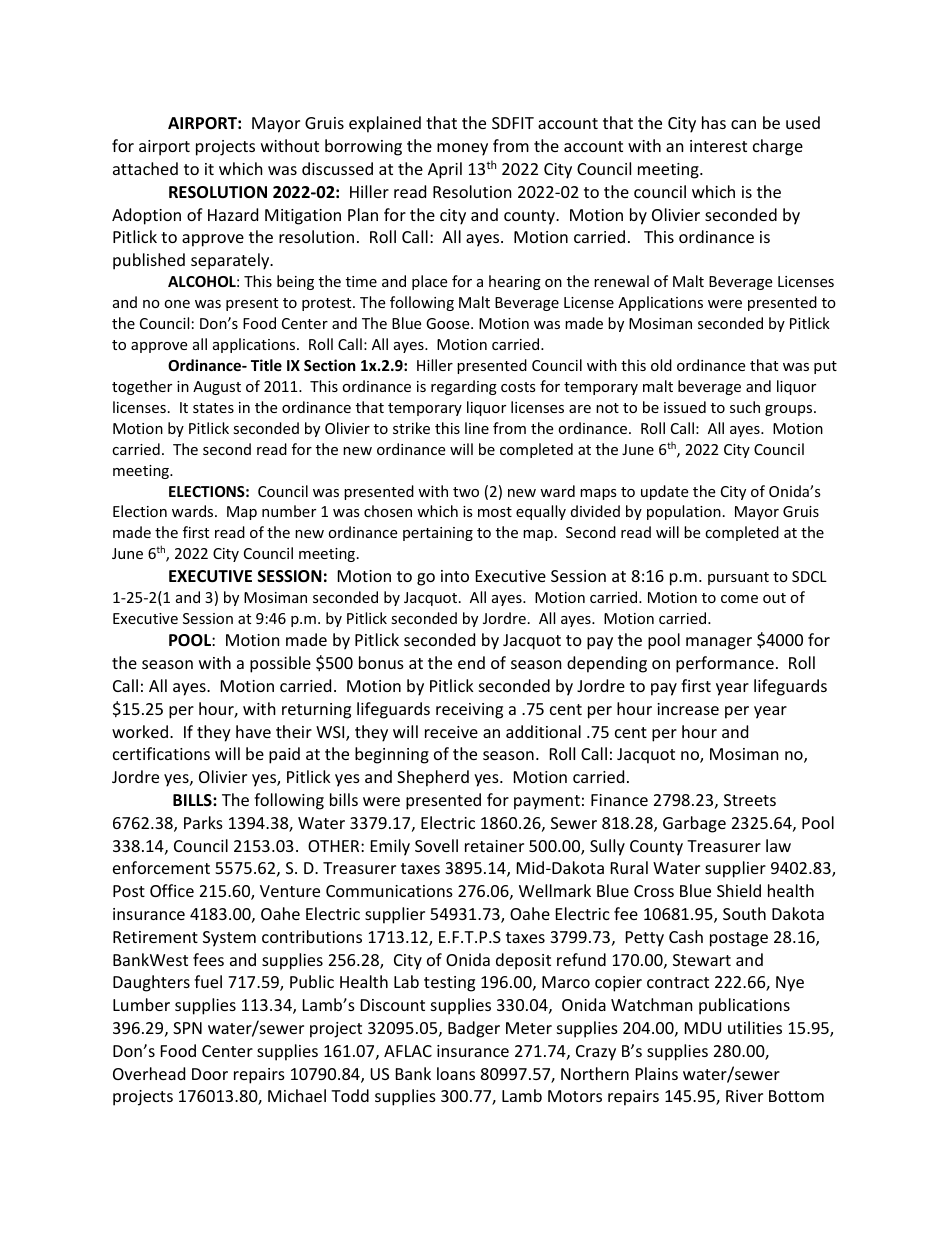 The image size is (952, 1233). Describe the element at coordinates (145, 168) in the screenshot. I see `attached` at that location.
